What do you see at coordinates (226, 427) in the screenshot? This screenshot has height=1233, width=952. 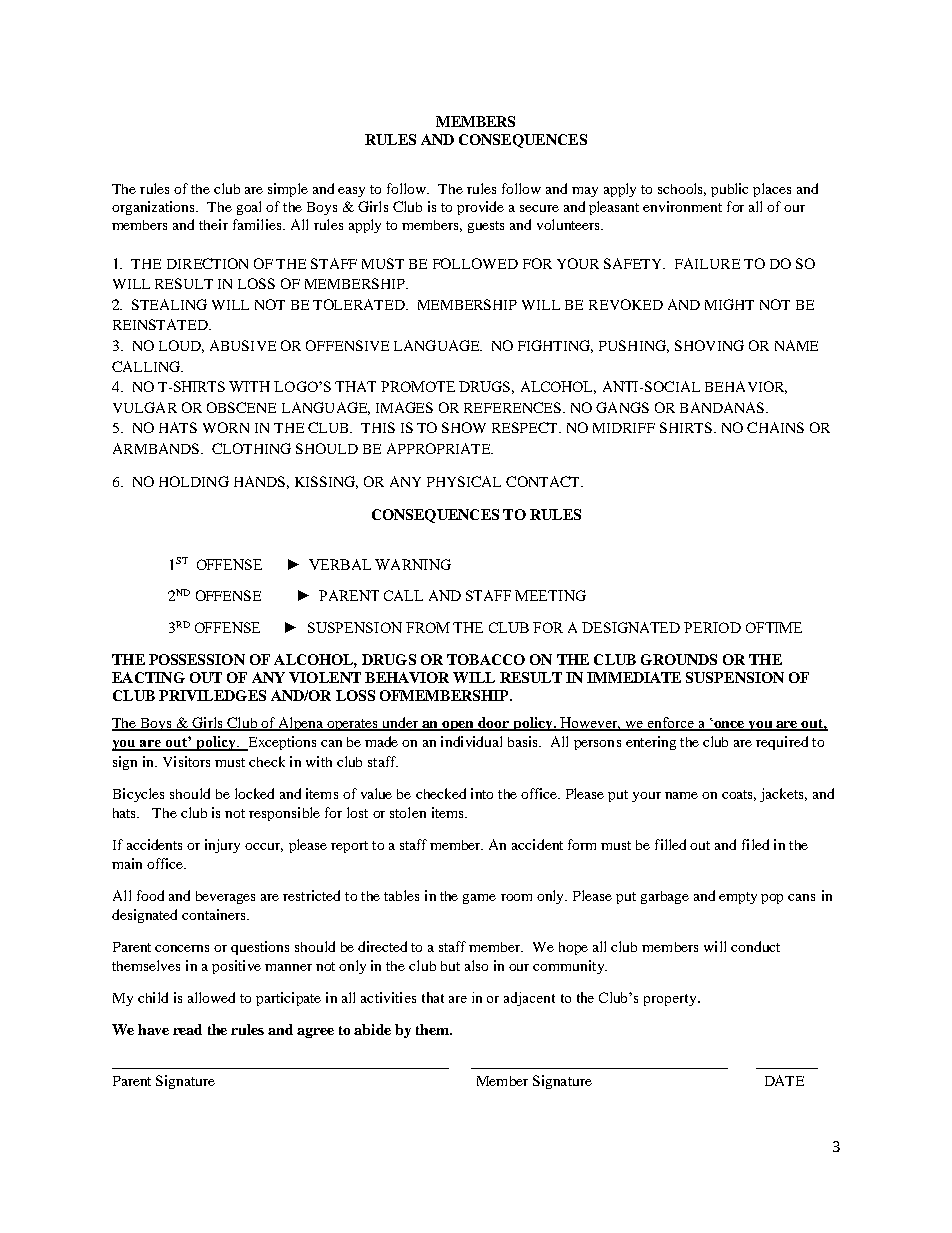 I see `WORN` at bounding box center [226, 427].
